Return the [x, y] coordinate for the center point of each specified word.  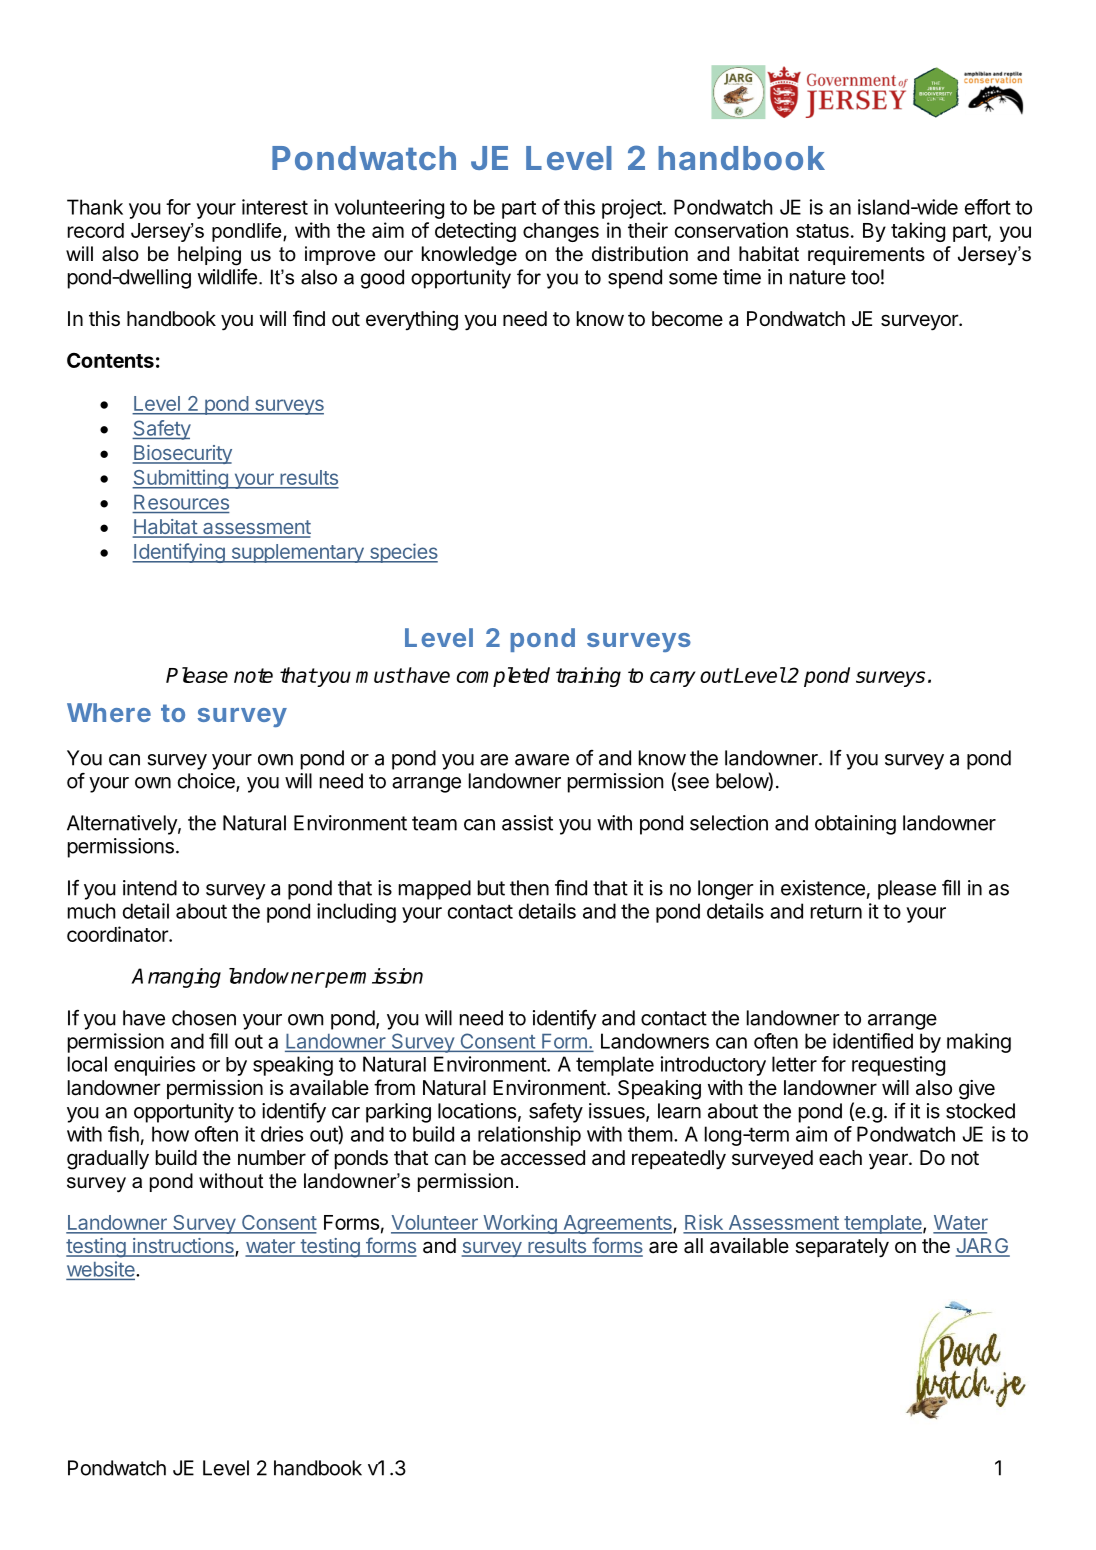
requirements [866, 255]
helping [209, 256]
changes [561, 232]
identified [873, 1041]
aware [542, 760]
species [402, 553]
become [687, 319]
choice [207, 782]
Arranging [176, 978]
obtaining [855, 825]
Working [520, 1224]
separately [842, 1248]
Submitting [181, 479]
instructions [183, 1247]
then [529, 888]
